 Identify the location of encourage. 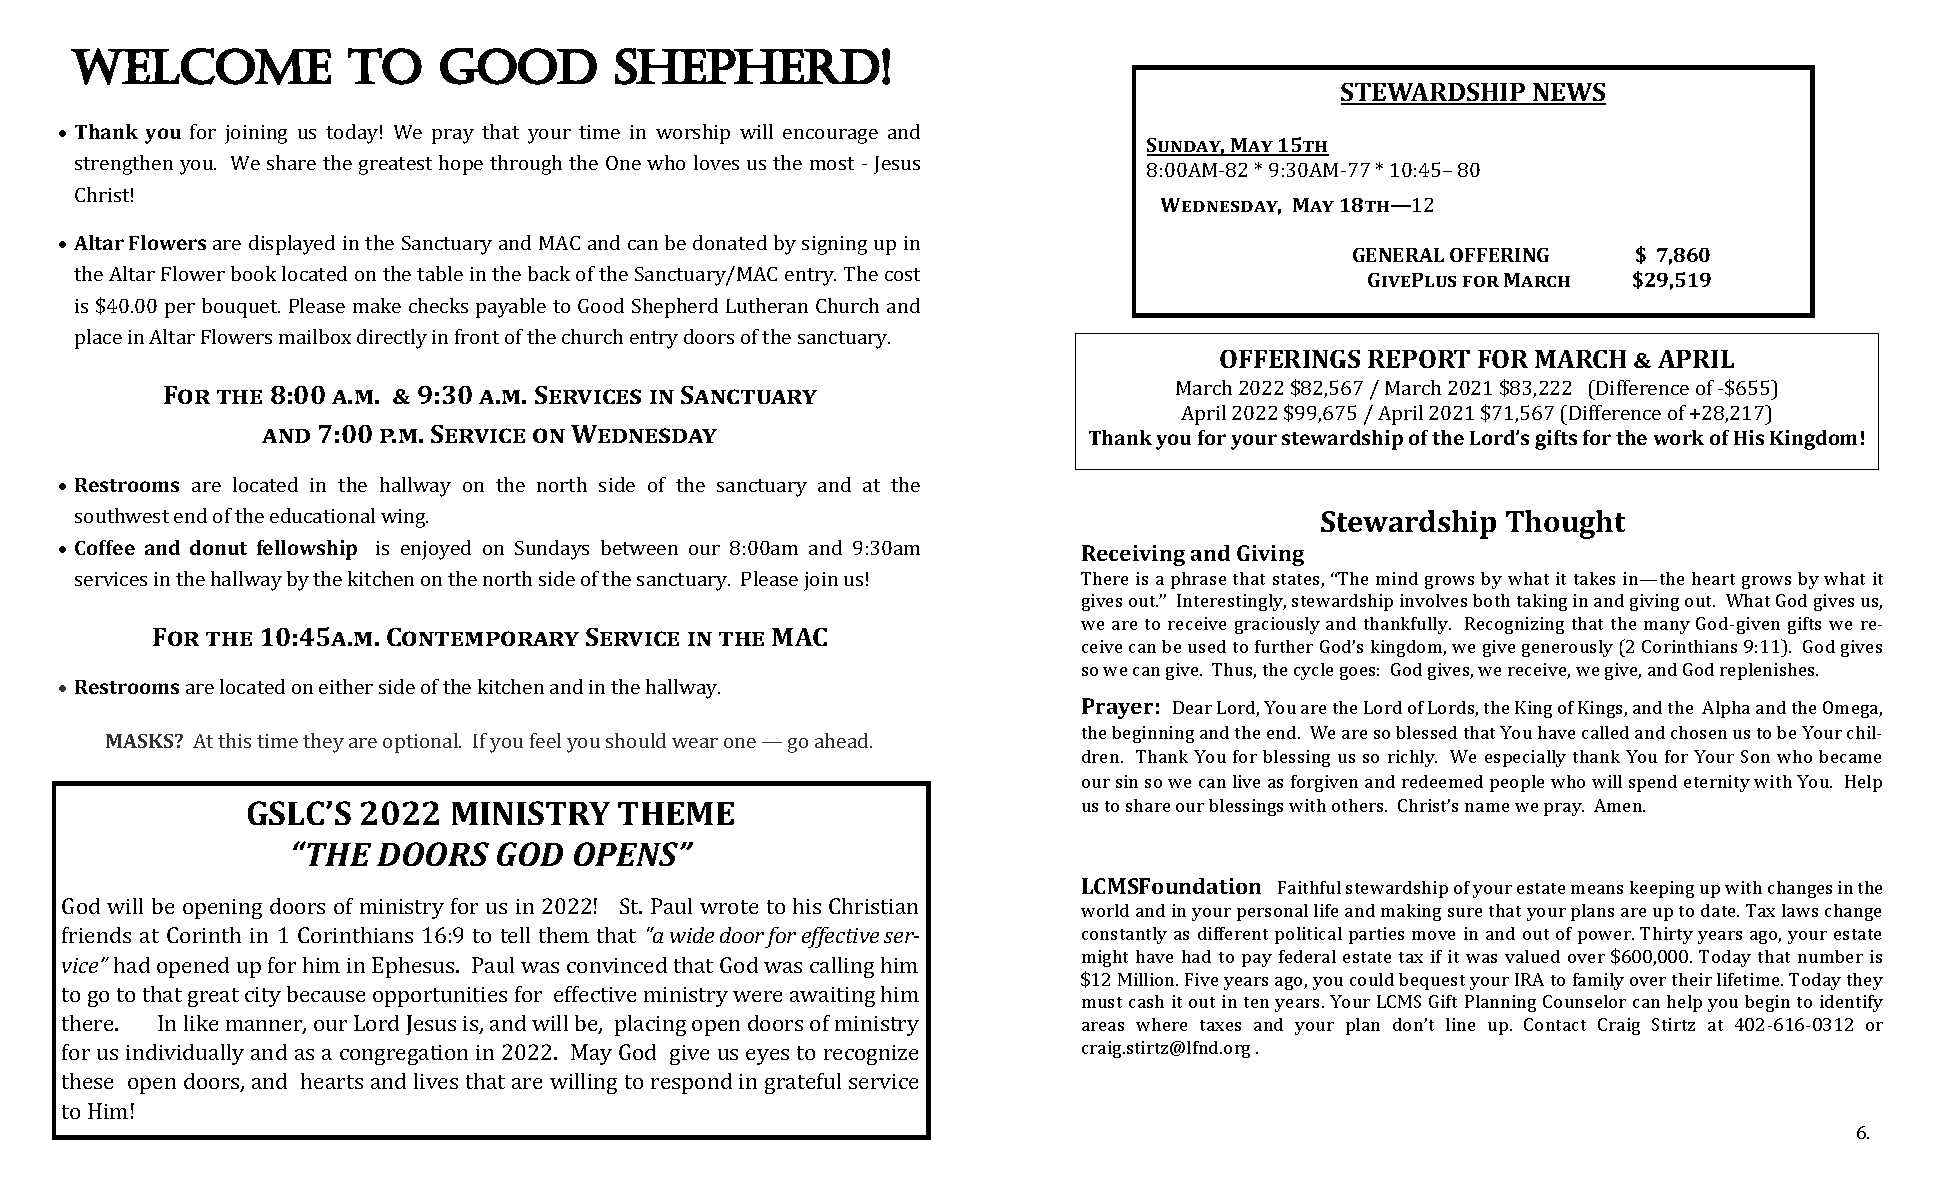
(830, 136).
